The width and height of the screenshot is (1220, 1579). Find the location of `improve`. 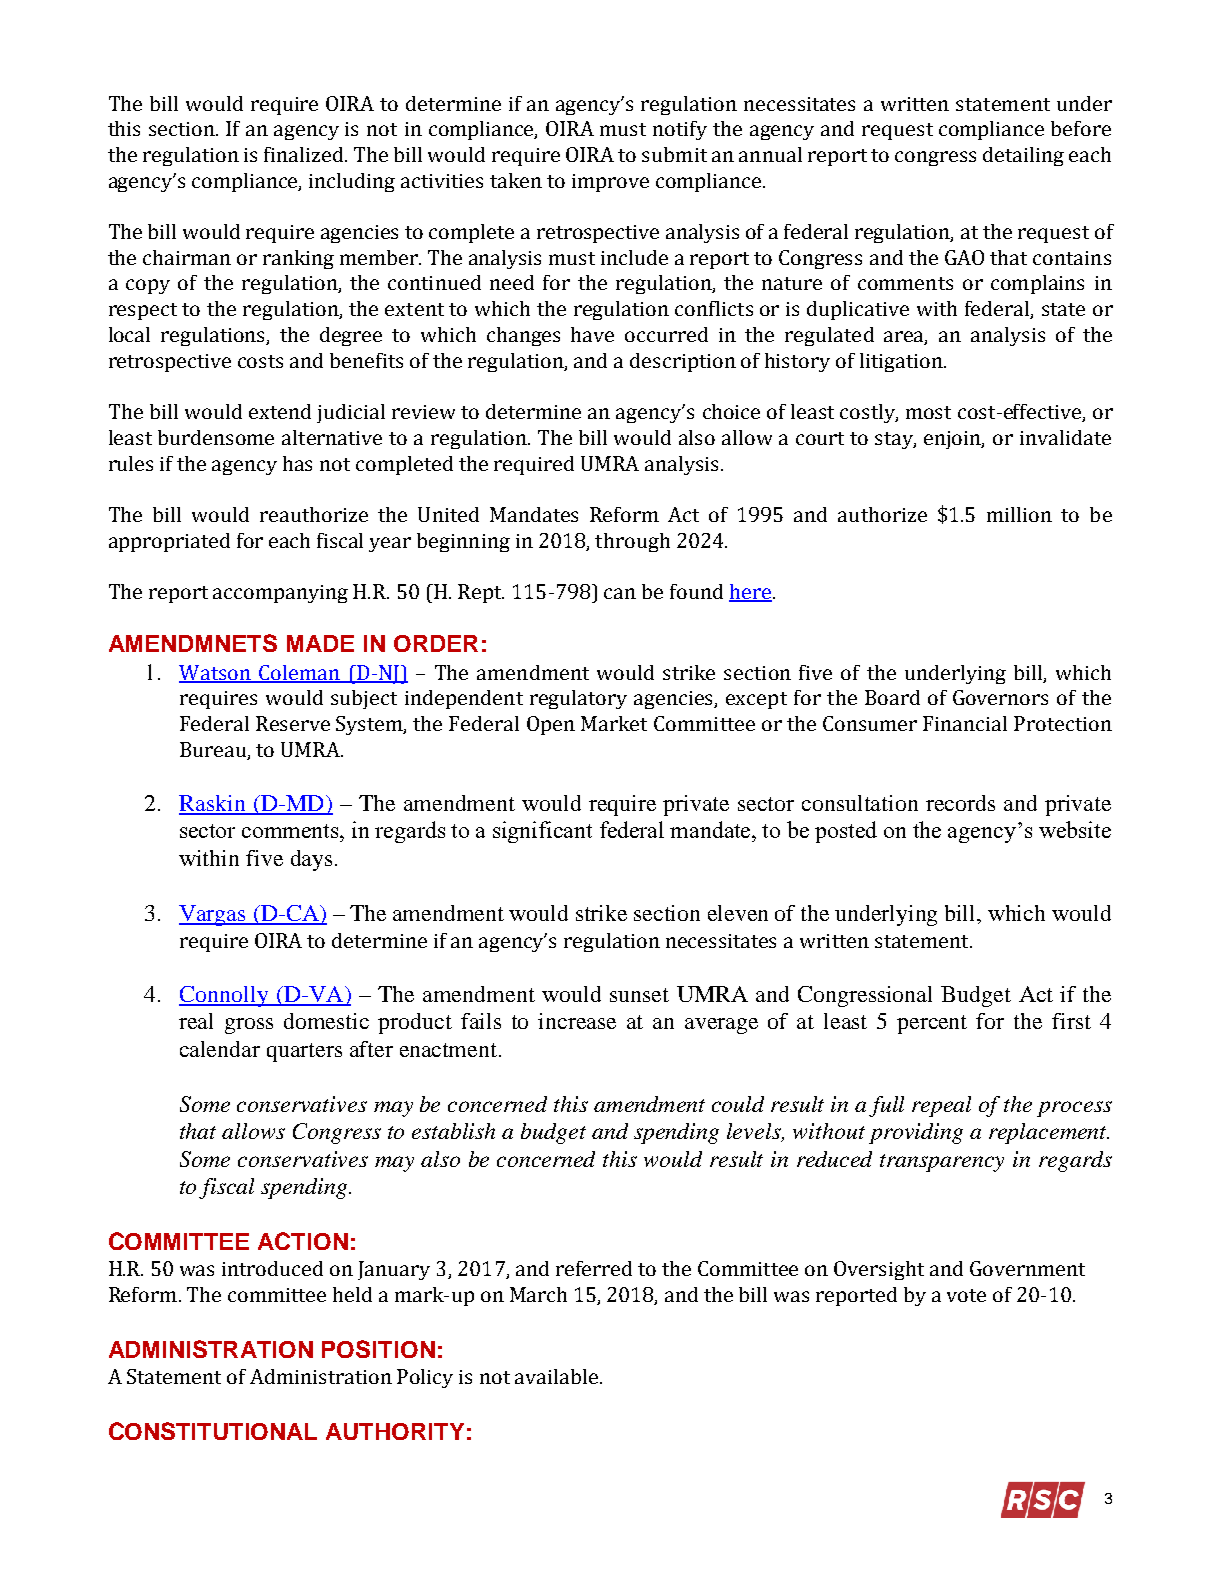

improve is located at coordinates (610, 183).
